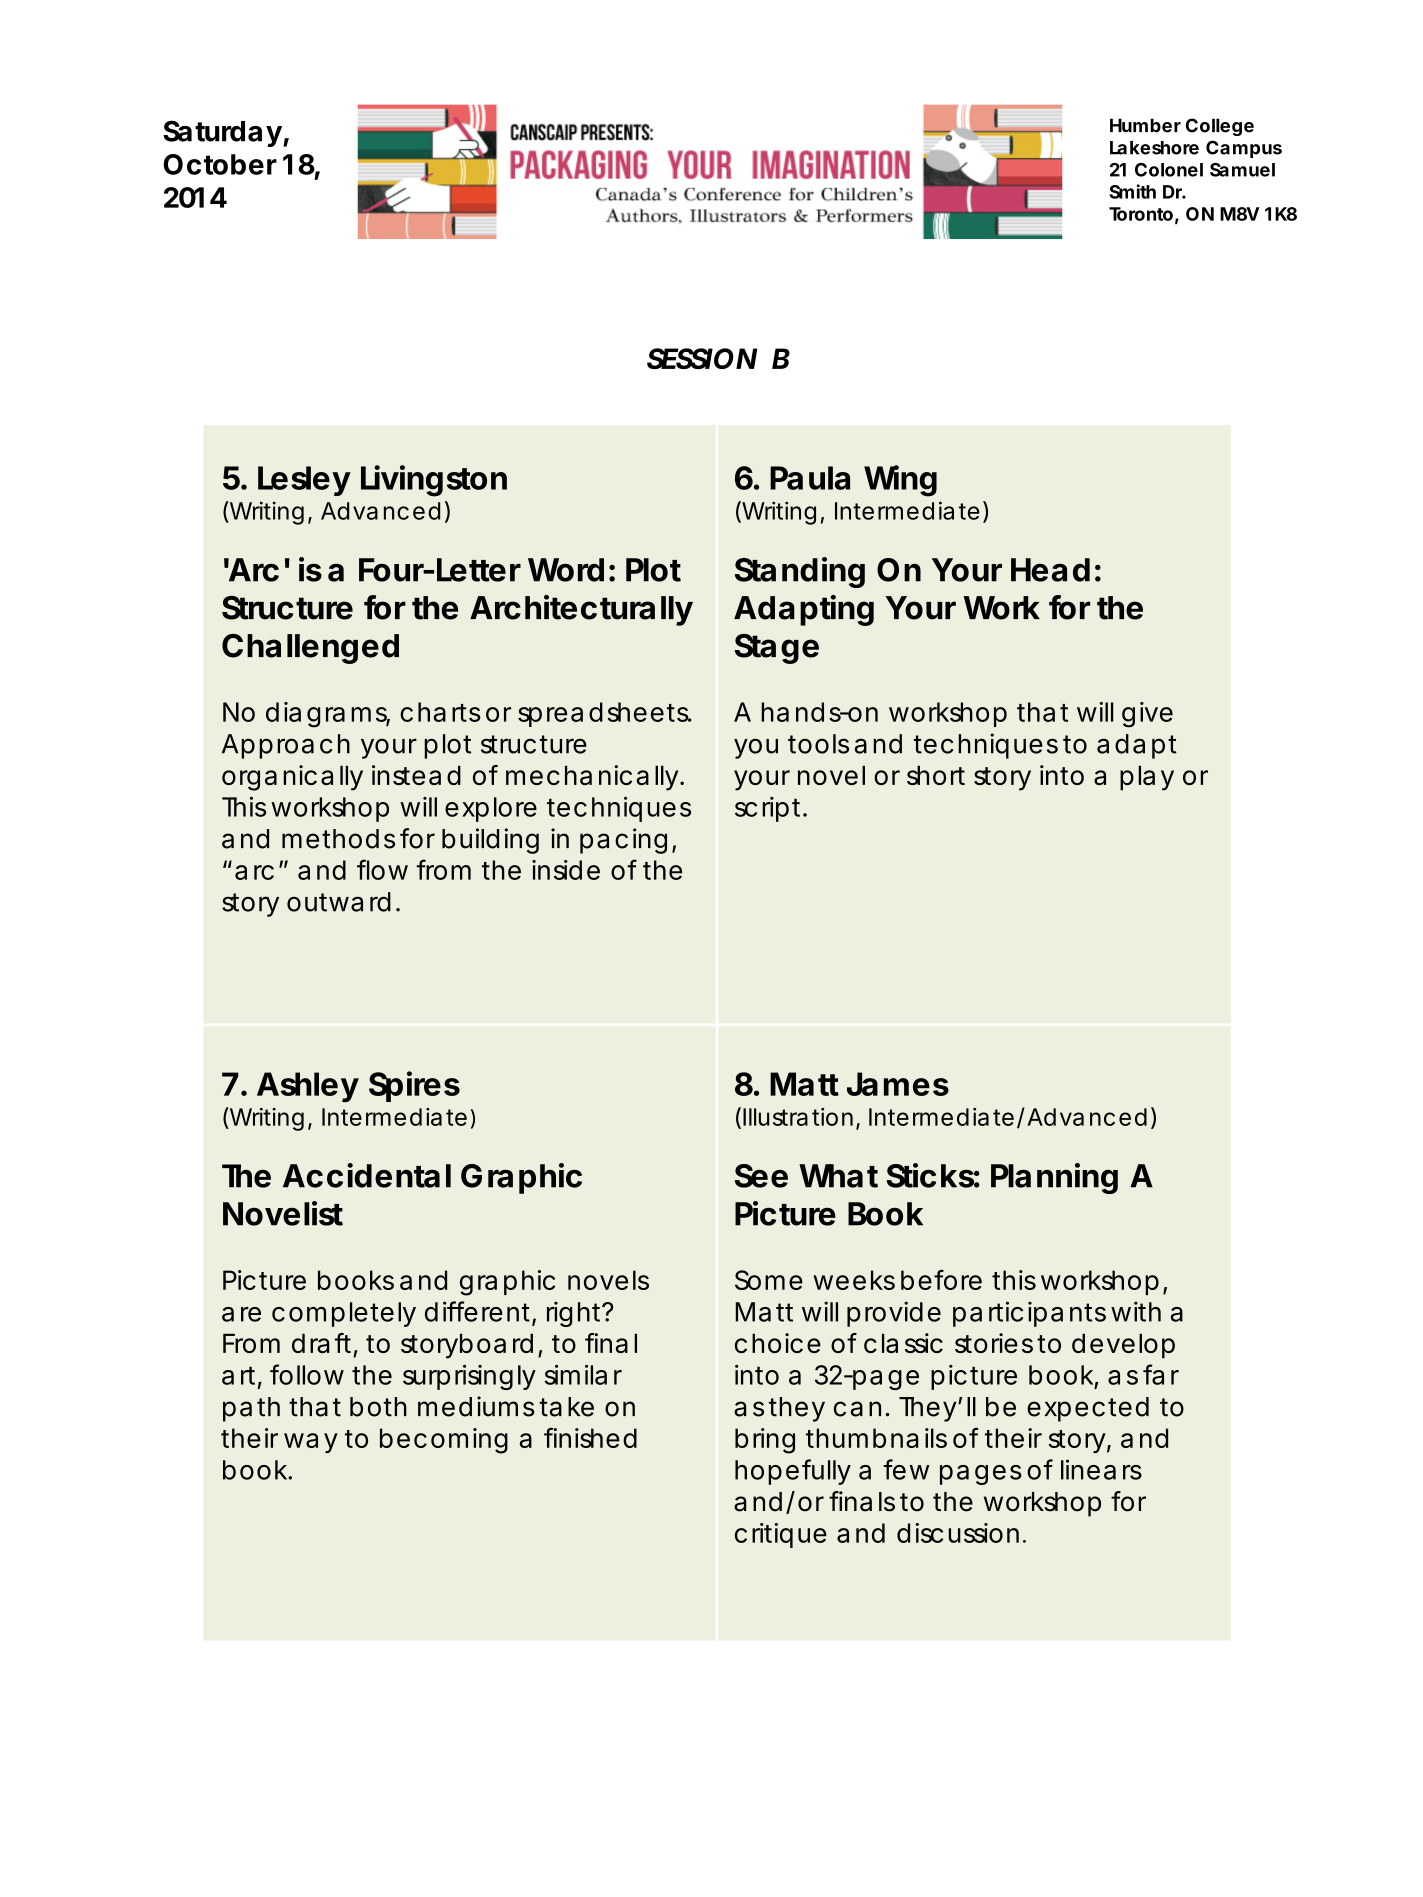 This image has height=1897, width=1423. What do you see at coordinates (1169, 170) in the image?
I see `Colonel` at bounding box center [1169, 170].
